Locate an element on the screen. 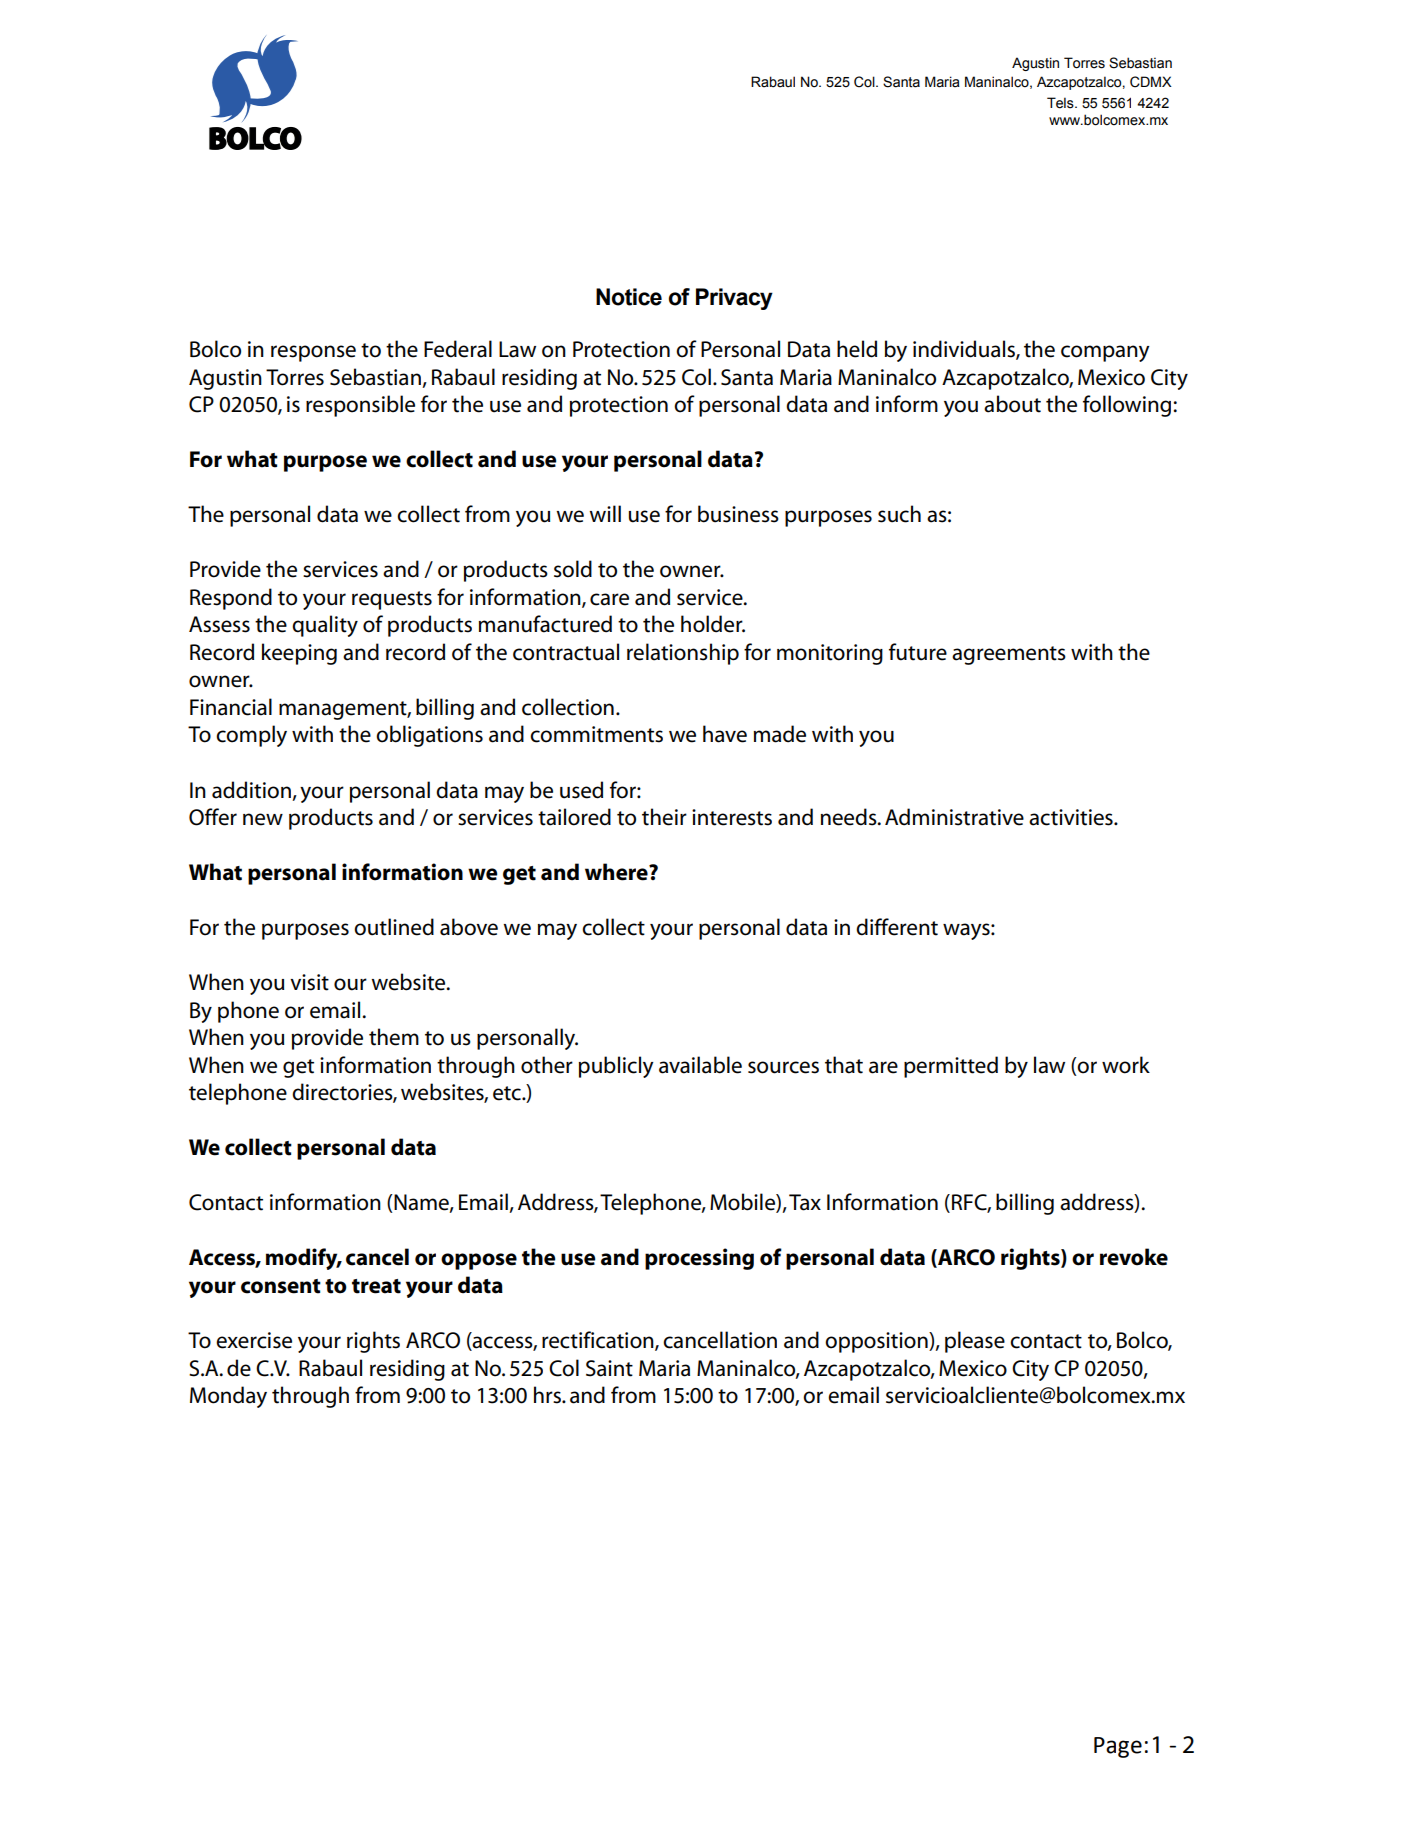  new is located at coordinates (263, 819).
